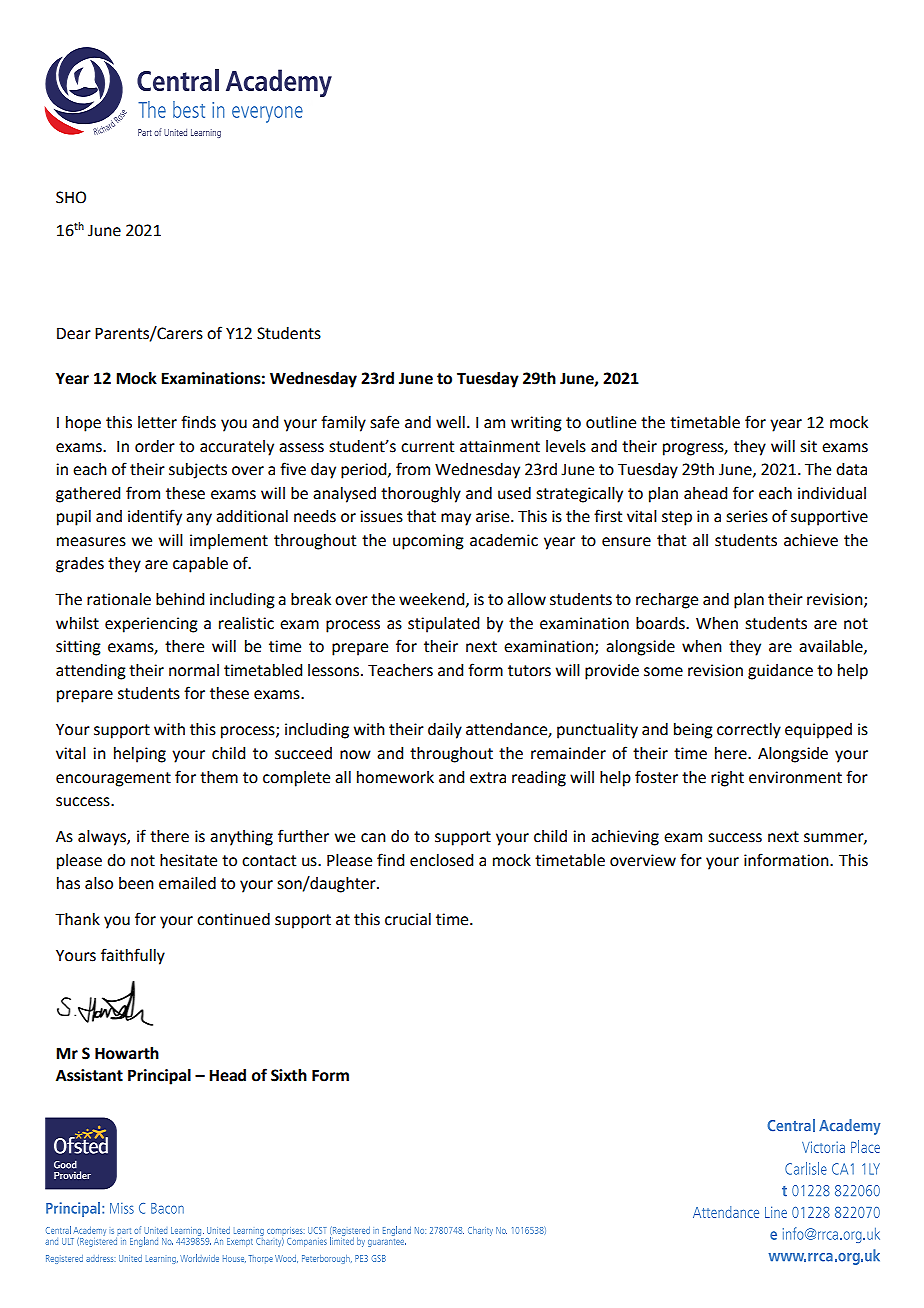 The width and height of the page is (924, 1308). Describe the element at coordinates (155, 517) in the page. I see `identify` at that location.
